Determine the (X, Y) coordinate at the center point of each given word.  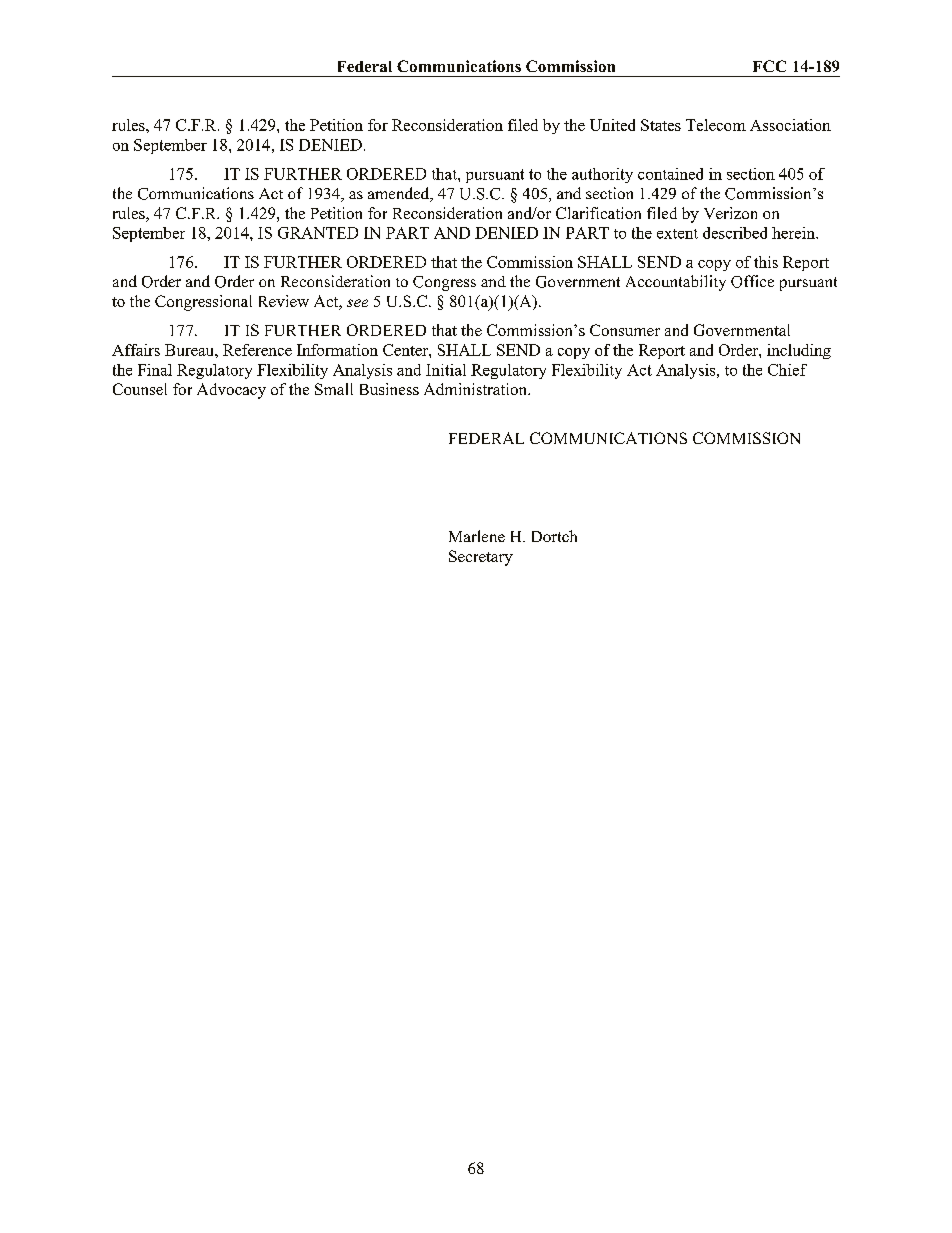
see (357, 303)
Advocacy (231, 391)
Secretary (481, 558)
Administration (476, 389)
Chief (787, 370)
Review (284, 301)
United (612, 125)
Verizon (730, 213)
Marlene (477, 536)
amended (400, 194)
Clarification (598, 213)
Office (752, 281)
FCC (769, 66)
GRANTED (318, 233)
